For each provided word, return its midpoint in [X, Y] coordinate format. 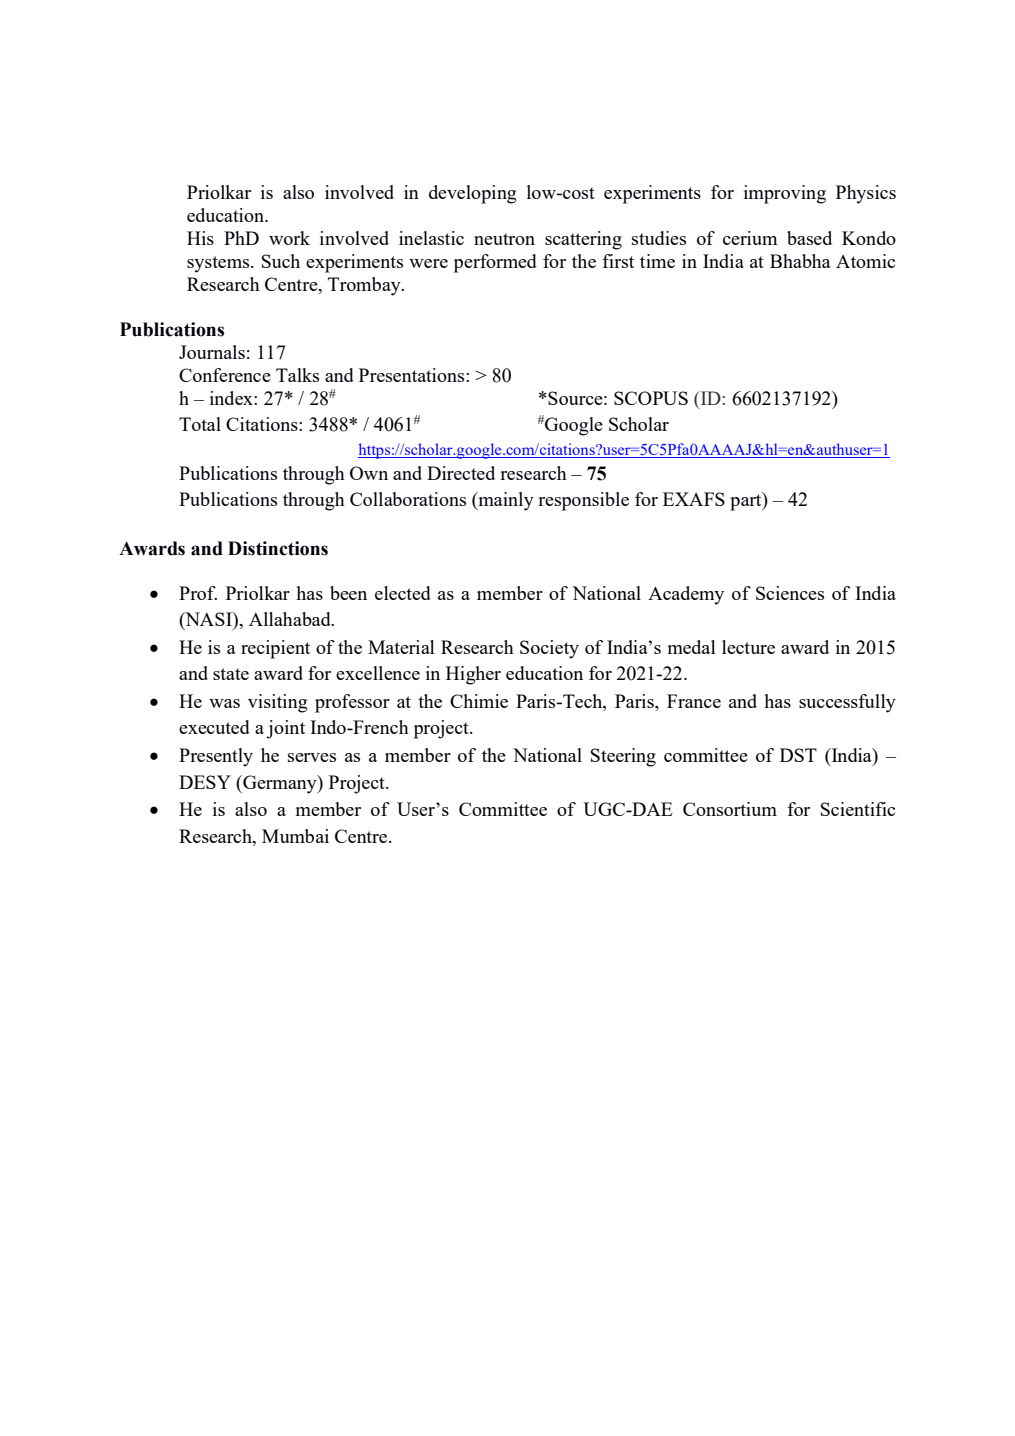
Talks [297, 375]
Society [549, 649]
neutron [504, 239]
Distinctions [278, 548]
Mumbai [295, 836]
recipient [275, 649]
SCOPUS [651, 398]
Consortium [730, 809]
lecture [748, 647]
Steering [623, 757]
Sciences [790, 593]
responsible [583, 501]
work [289, 238]
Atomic [865, 261]
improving [785, 194]
